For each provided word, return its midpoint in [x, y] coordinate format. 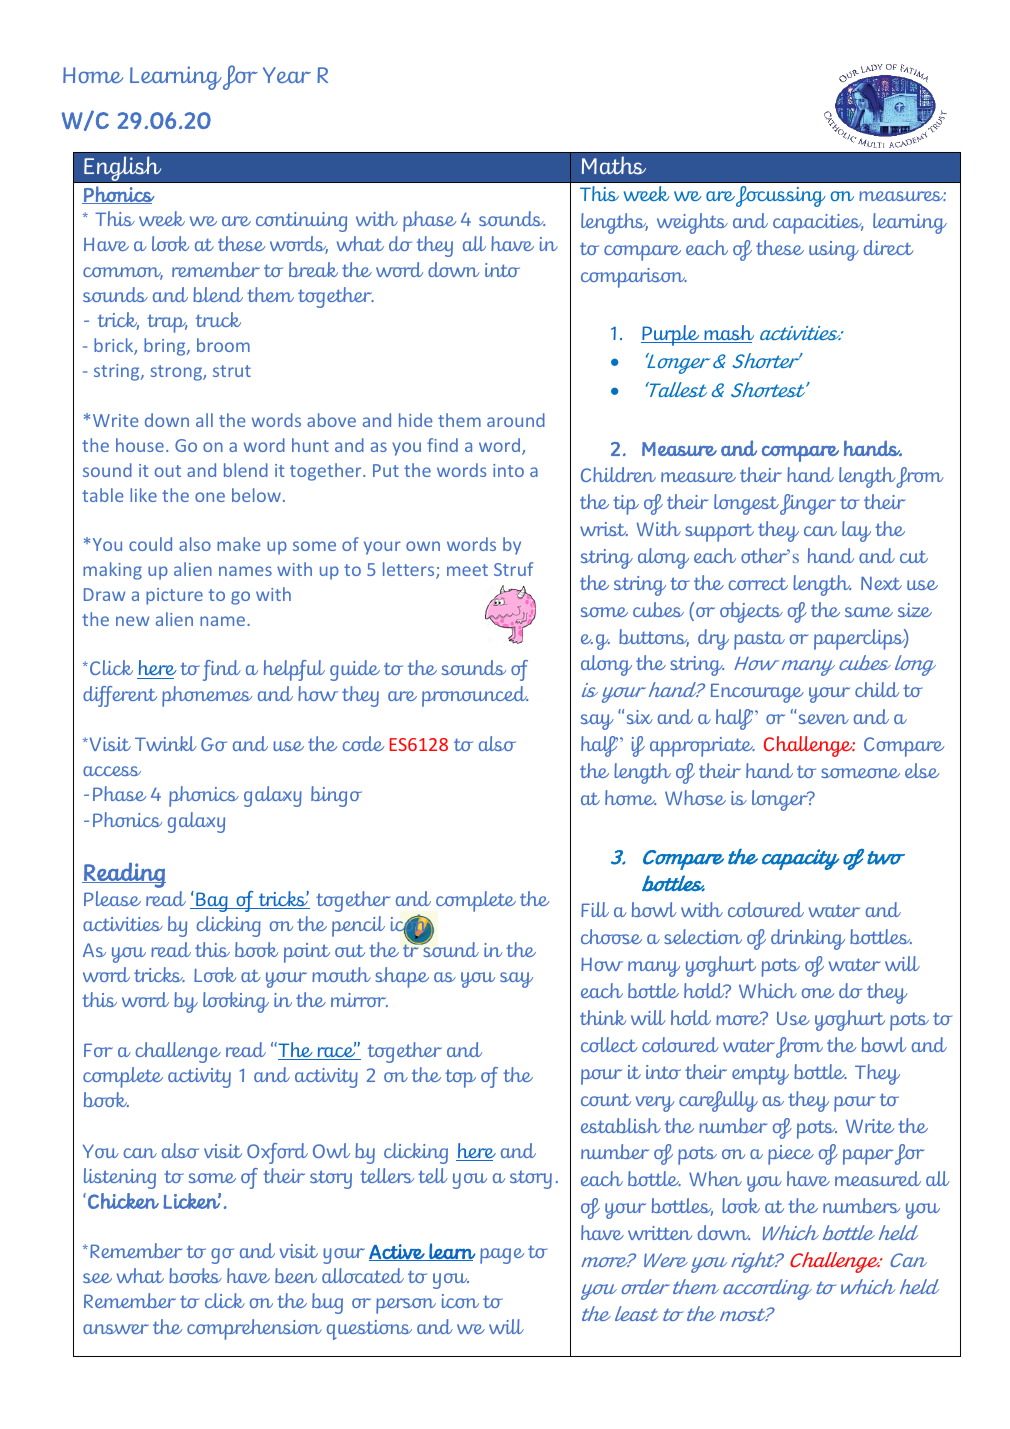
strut [232, 371]
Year [287, 75]
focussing [781, 196]
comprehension [254, 1329]
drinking [808, 939]
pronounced [475, 696]
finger [808, 504]
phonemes [207, 696]
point [307, 953]
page [502, 1256]
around [516, 420]
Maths [614, 165]
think [603, 1017]
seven [824, 719]
